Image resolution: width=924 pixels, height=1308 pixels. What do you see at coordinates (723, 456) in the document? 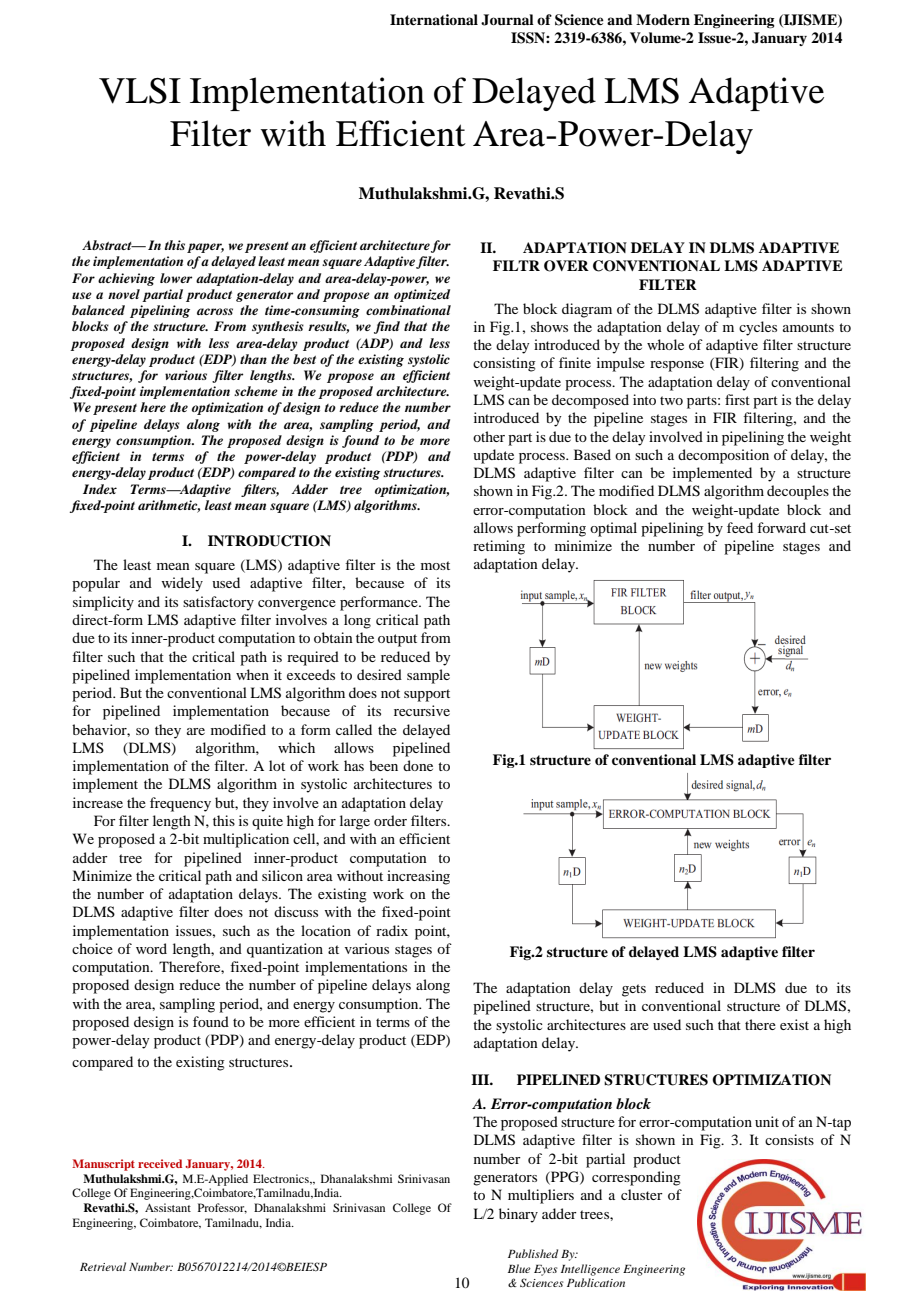
I see `decomposition` at bounding box center [723, 456].
